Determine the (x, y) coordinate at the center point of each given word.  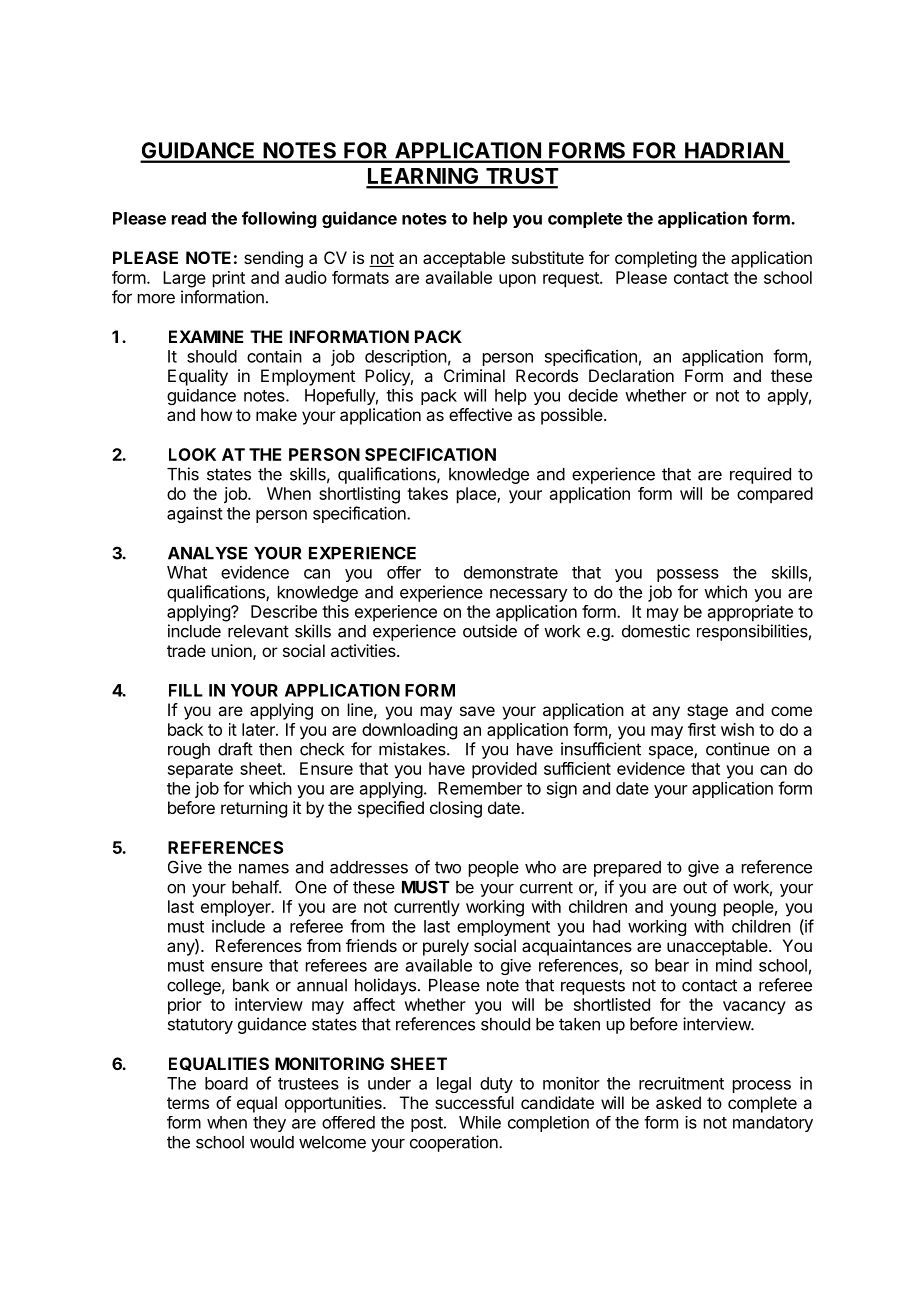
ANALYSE (207, 553)
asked (678, 1102)
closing (456, 809)
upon (517, 281)
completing (656, 259)
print (229, 279)
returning (254, 809)
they (269, 1124)
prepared (627, 869)
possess (688, 575)
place (477, 495)
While (480, 1122)
